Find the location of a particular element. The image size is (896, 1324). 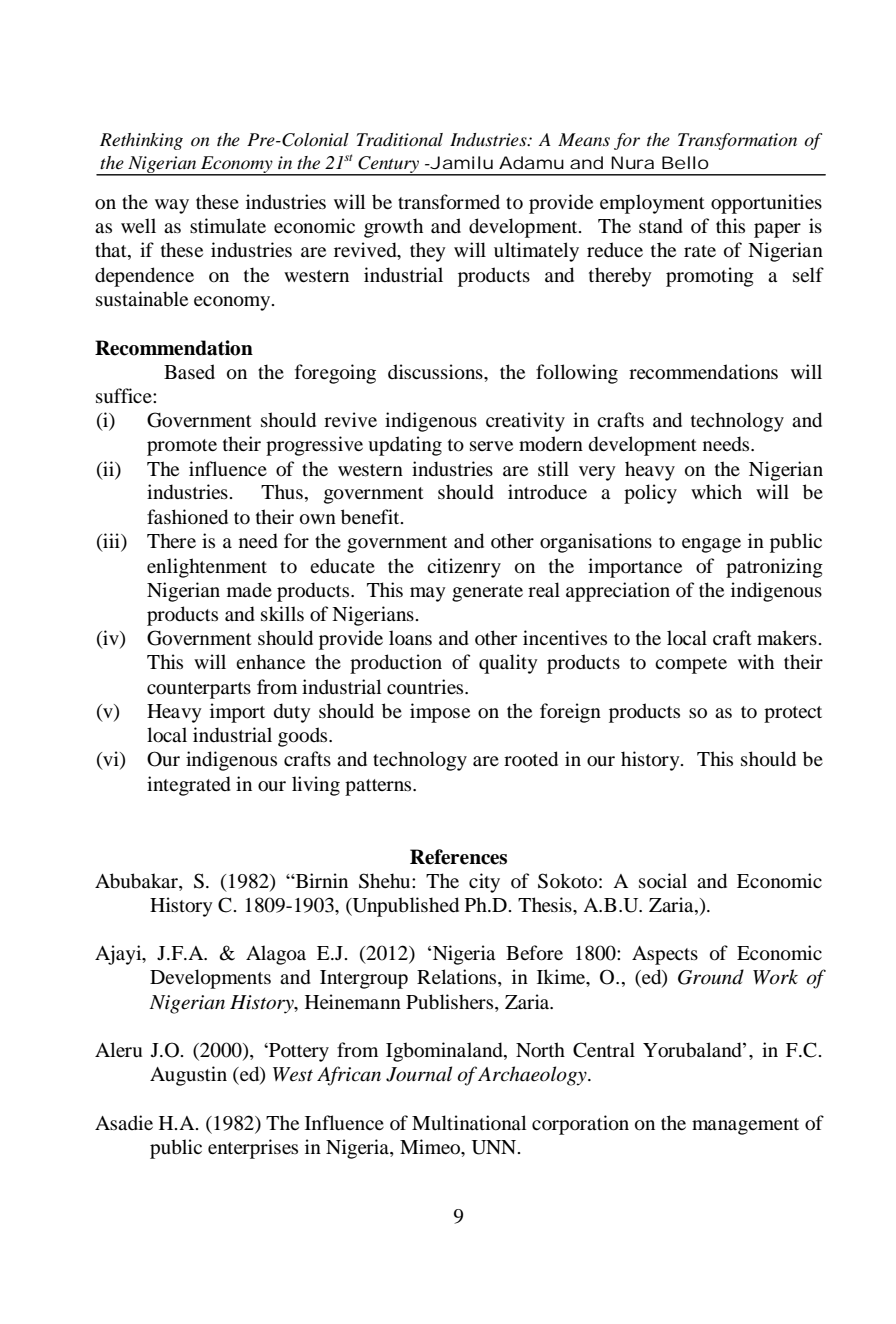

Multinational is located at coordinates (469, 1123).
